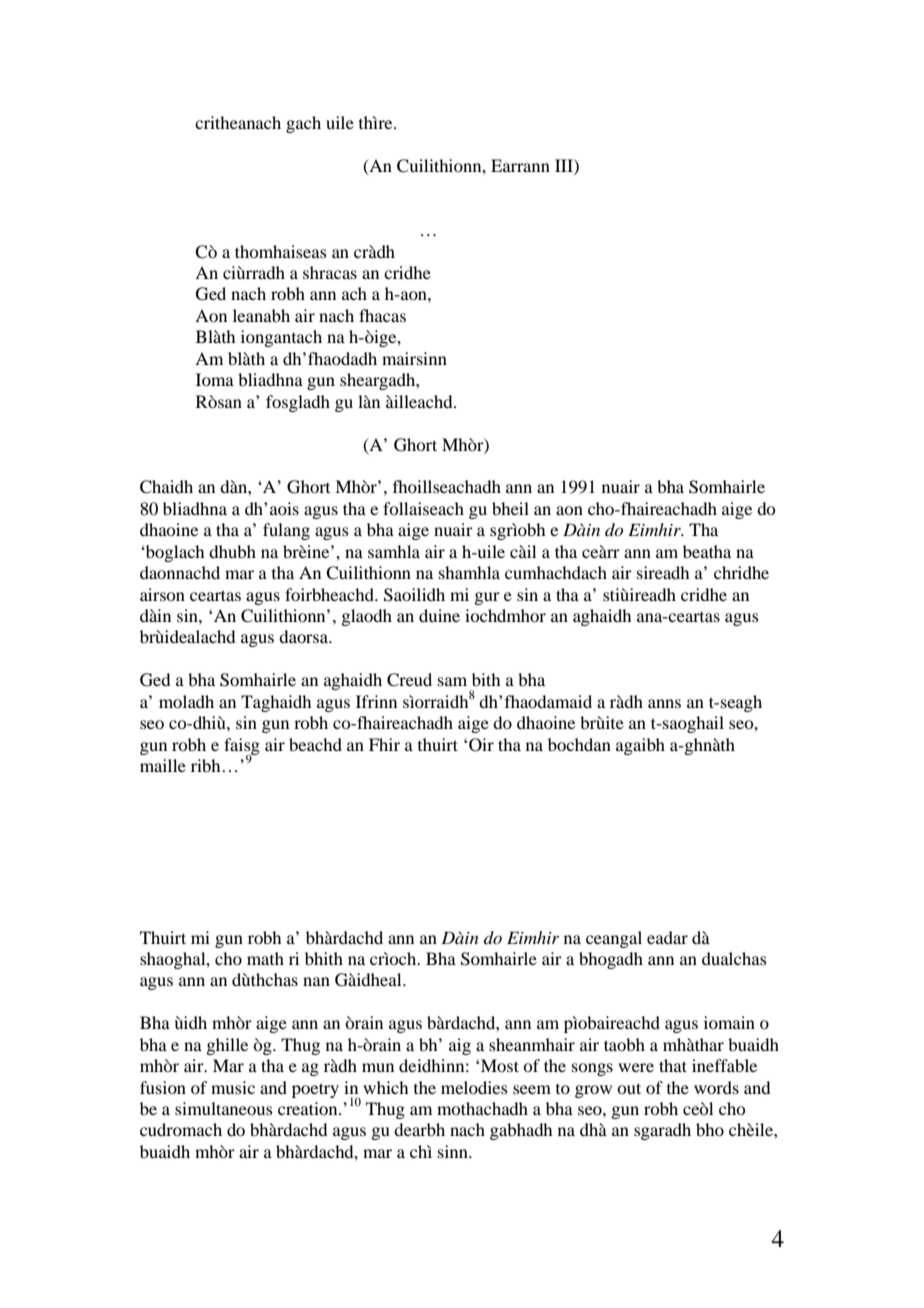 The image size is (924, 1308). I want to click on music, so click(233, 1087).
